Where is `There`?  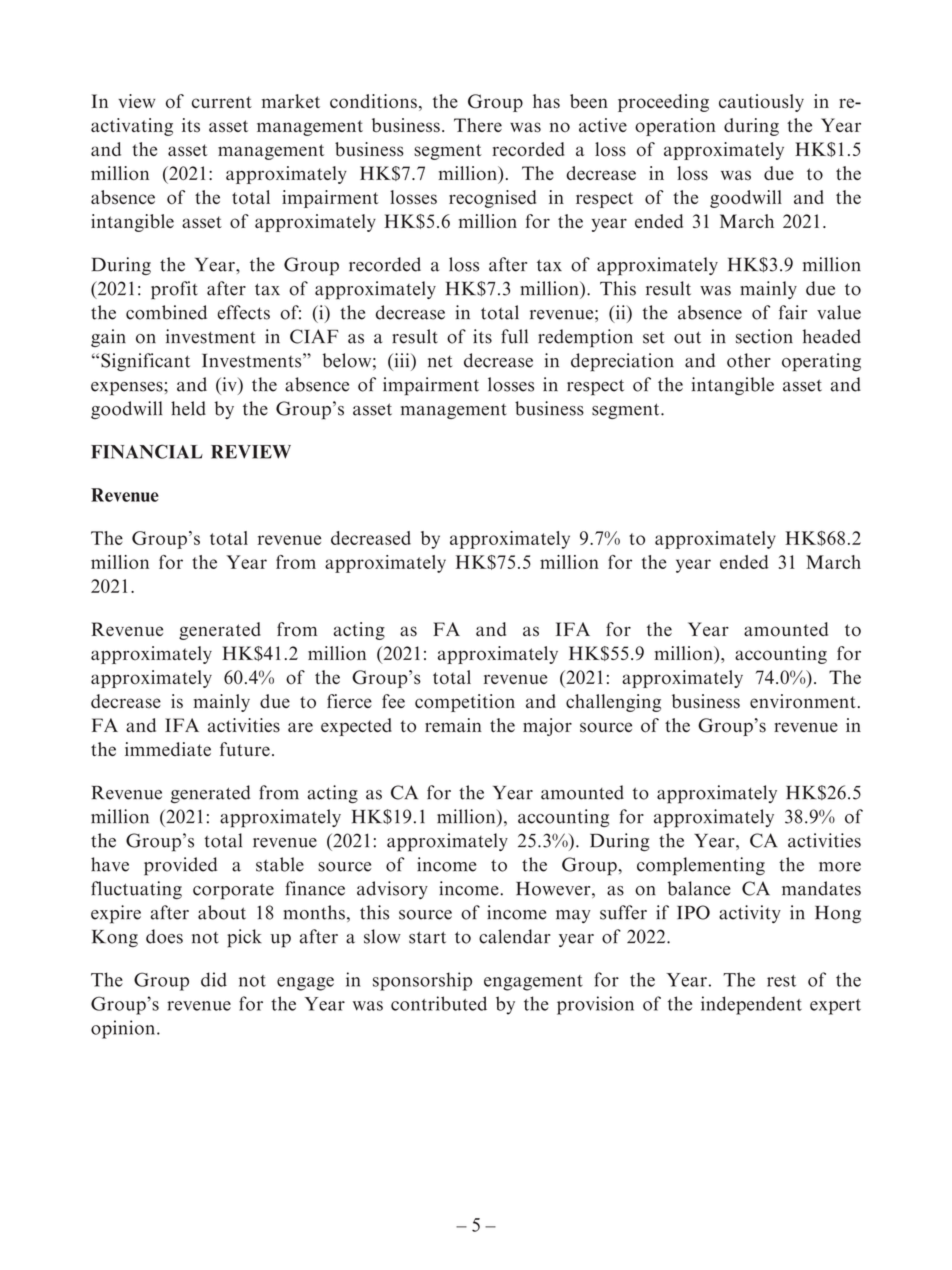
There is located at coordinates (478, 125).
